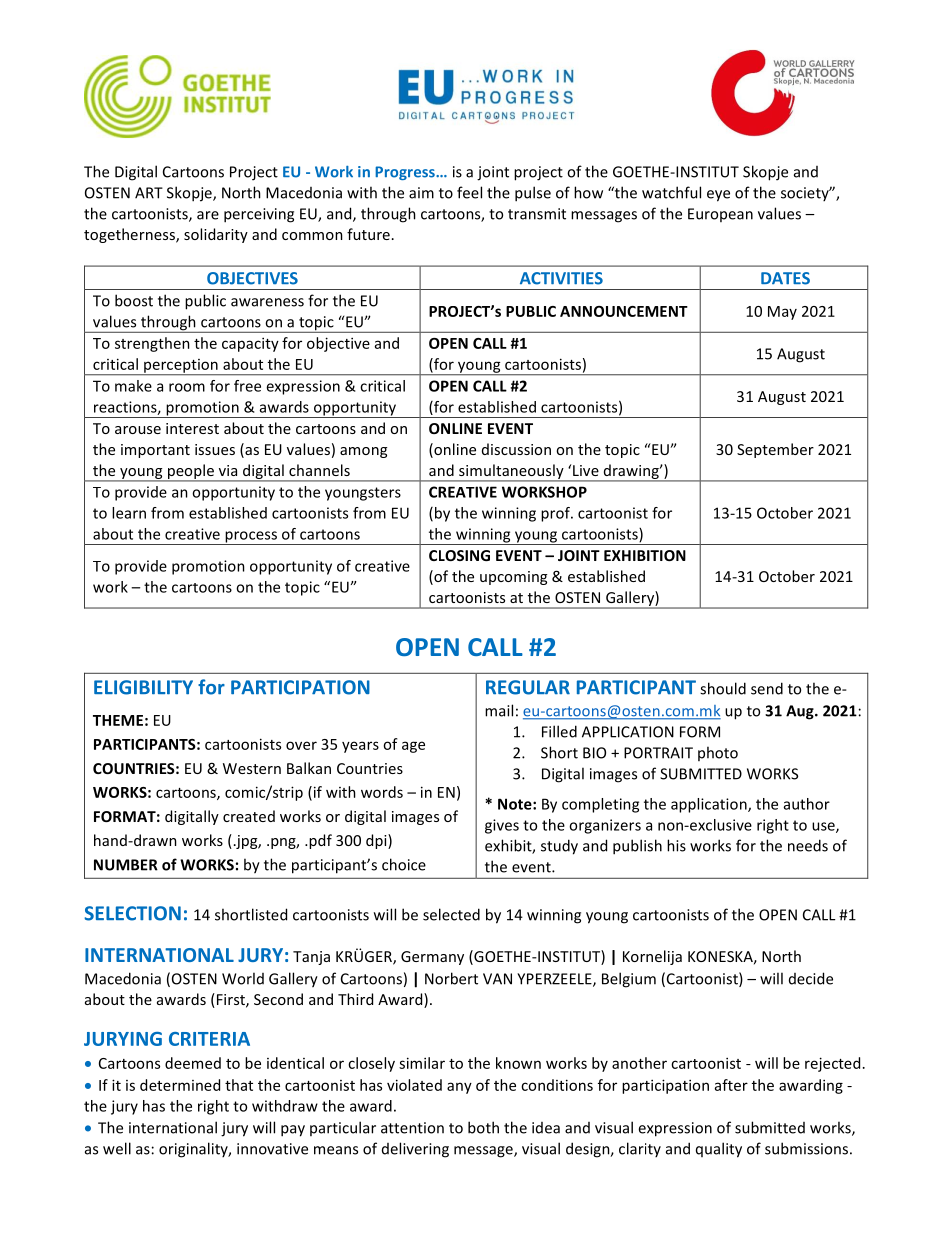  What do you see at coordinates (528, 687) in the screenshot?
I see `REGULAR` at bounding box center [528, 687].
